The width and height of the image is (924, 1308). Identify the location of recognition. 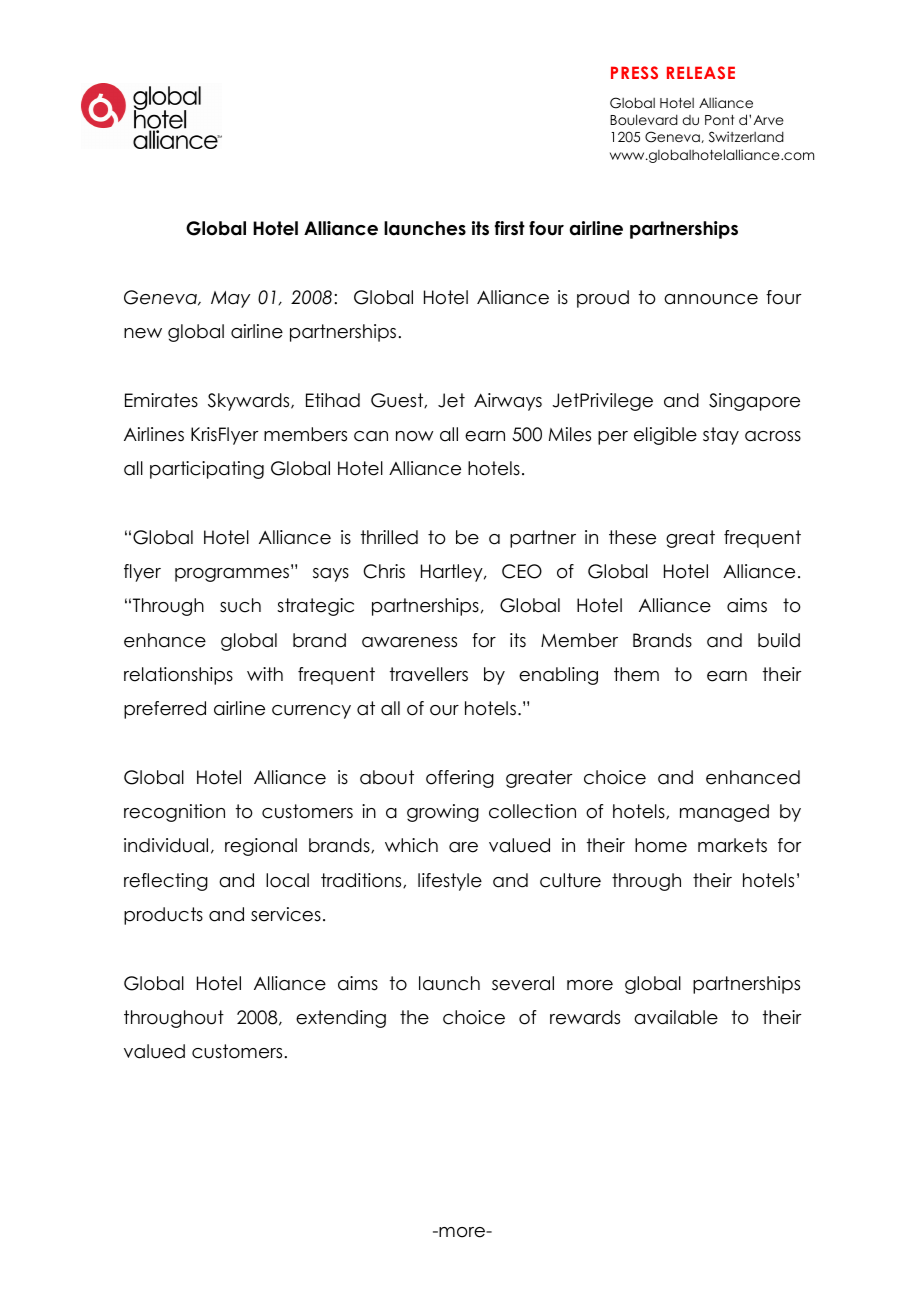
(174, 813).
